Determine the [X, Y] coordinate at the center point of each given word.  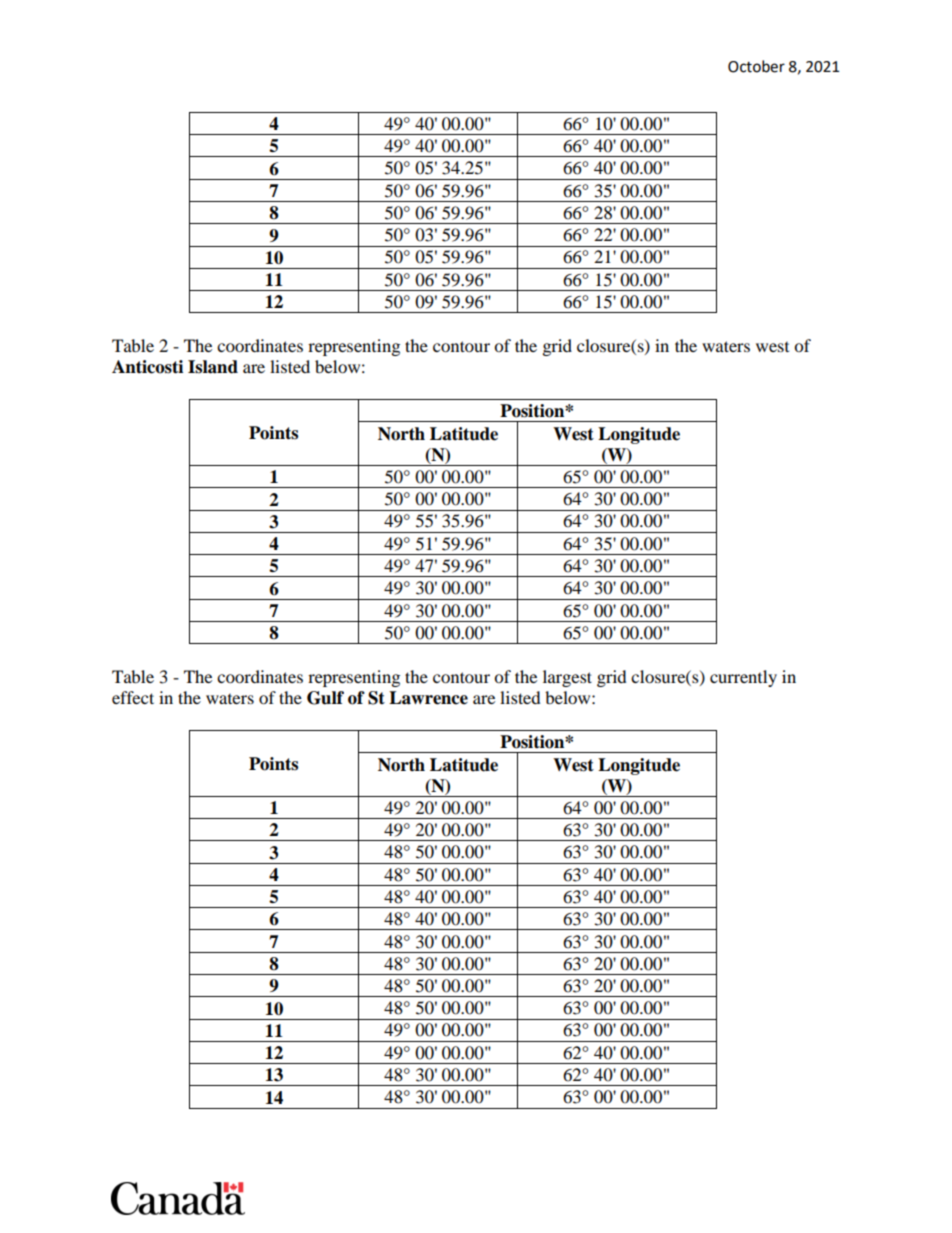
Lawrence [428, 698]
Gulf [325, 698]
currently [743, 678]
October [756, 66]
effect [133, 697]
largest [567, 678]
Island [213, 367]
